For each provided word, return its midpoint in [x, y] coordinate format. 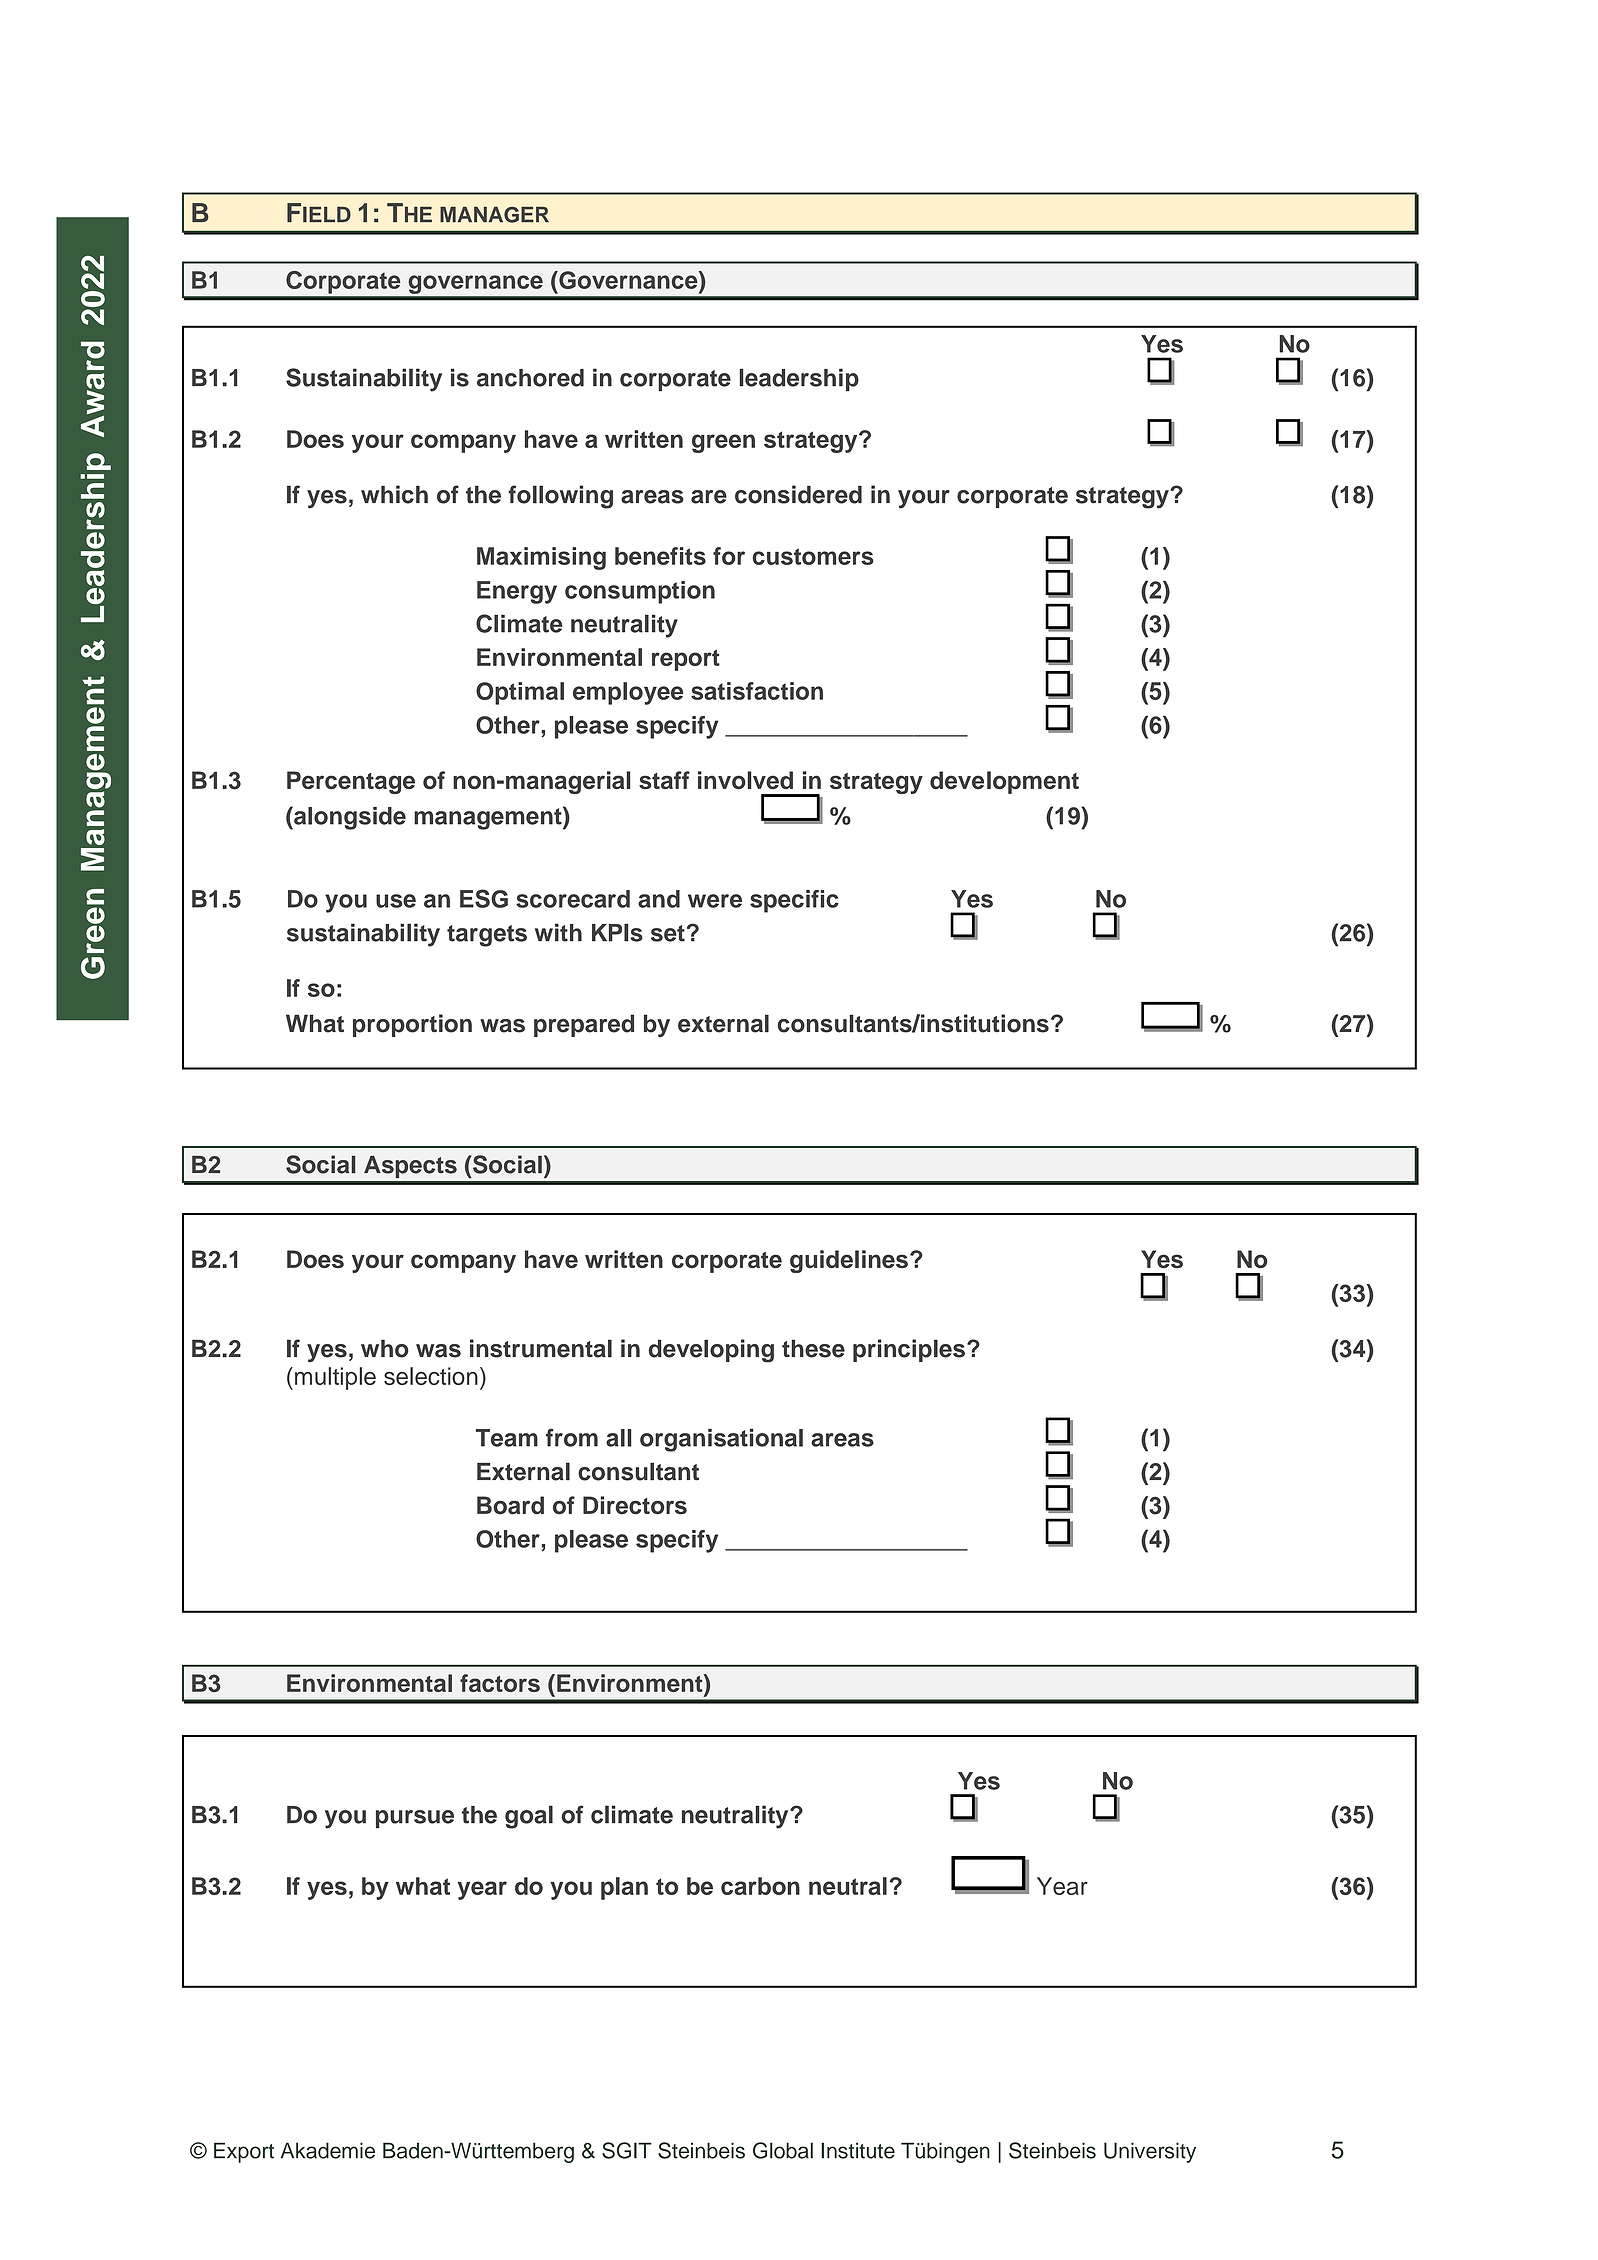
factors [500, 1683]
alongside [349, 818]
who [385, 1348]
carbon [760, 1886]
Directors [635, 1505]
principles [909, 1350]
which [394, 494]
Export [244, 2152]
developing [711, 1351]
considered [798, 494]
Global [783, 2150]
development [1004, 782]
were [715, 901]
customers [813, 556]
